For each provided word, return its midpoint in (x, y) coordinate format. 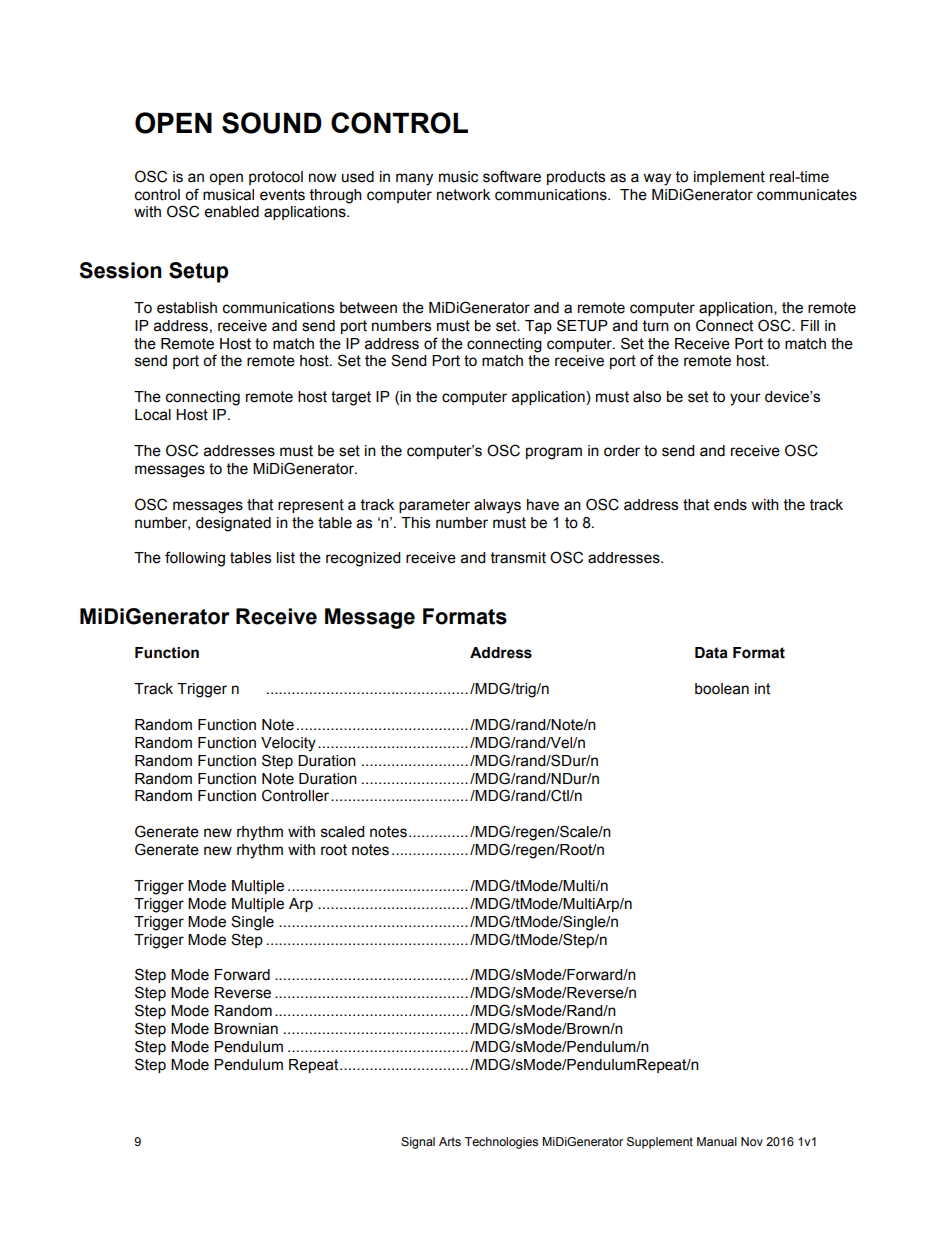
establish (187, 308)
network (463, 195)
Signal (418, 1143)
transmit (518, 558)
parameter (434, 506)
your (745, 399)
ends (730, 505)
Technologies (501, 1143)
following (195, 559)
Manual (717, 1141)
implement (729, 178)
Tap (538, 327)
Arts (450, 1141)
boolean (722, 689)
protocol (276, 178)
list (286, 558)
